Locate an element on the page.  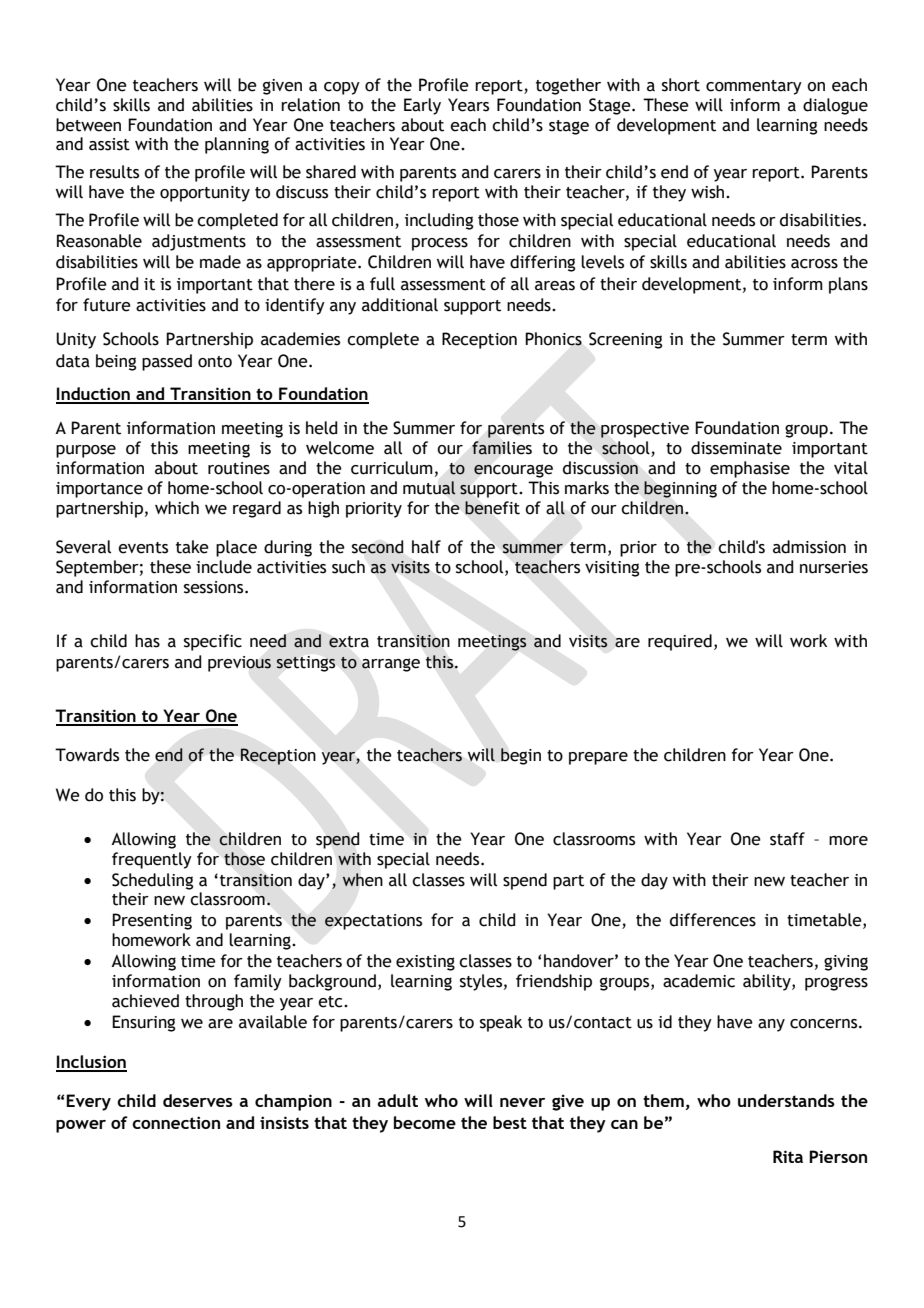
arrange is located at coordinates (391, 665).
